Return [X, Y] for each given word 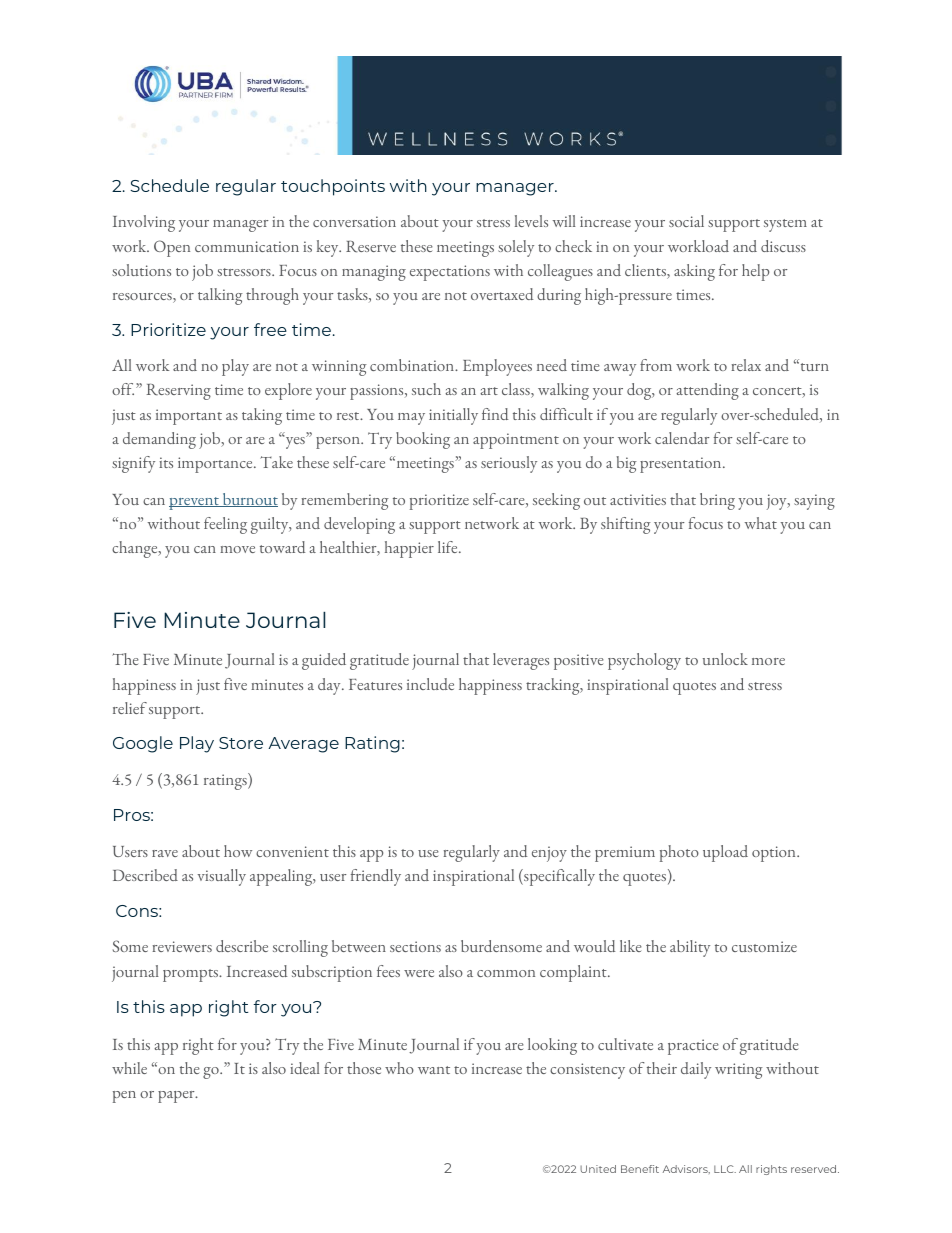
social [686, 221]
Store [241, 743]
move [237, 549]
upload [725, 853]
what [761, 523]
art [489, 391]
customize [764, 946]
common [506, 973]
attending [707, 391]
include [430, 684]
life [449, 547]
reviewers [182, 946]
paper [177, 1097]
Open [172, 248]
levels [531, 221]
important [189, 417]
